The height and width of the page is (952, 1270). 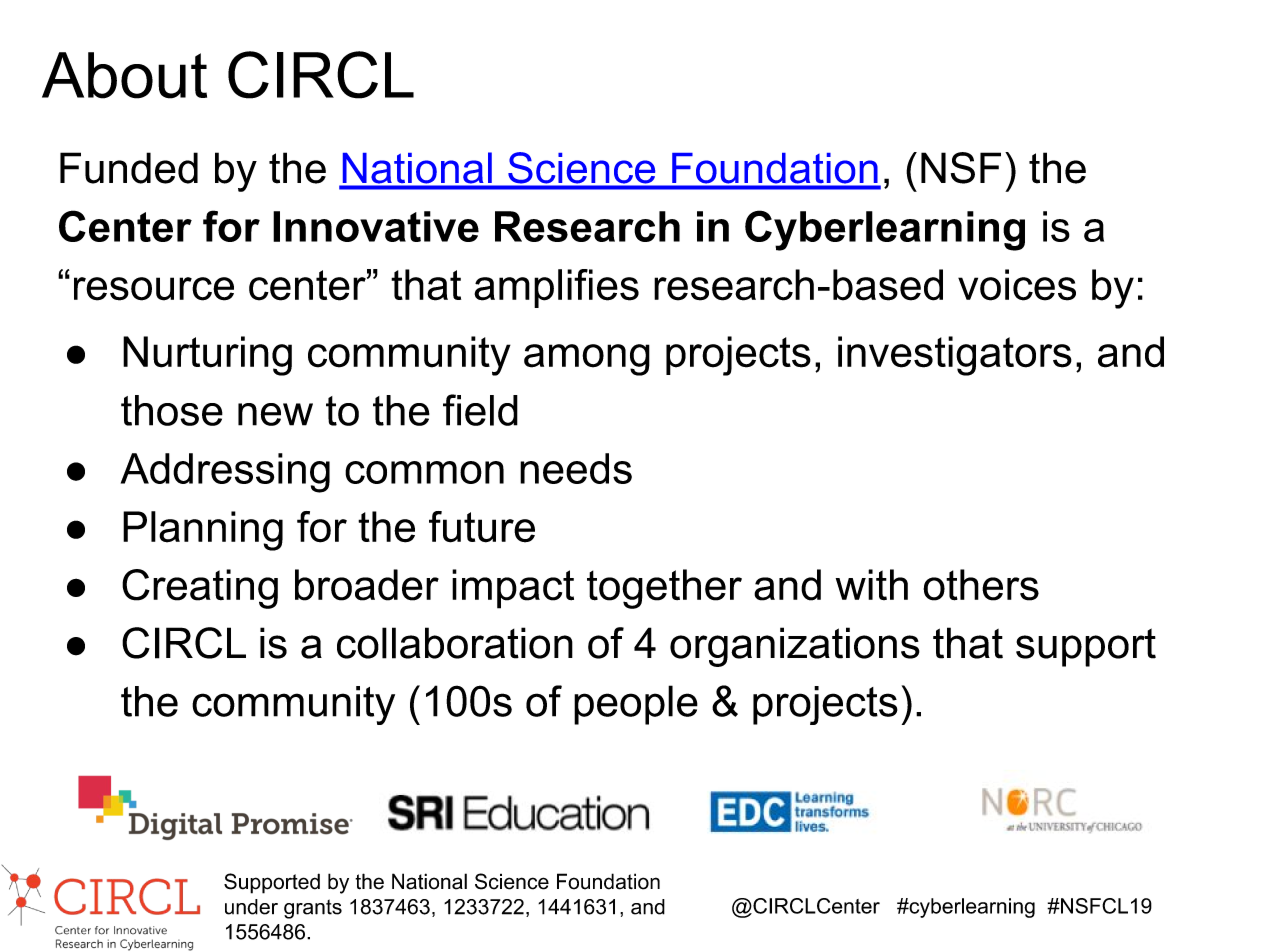 I want to click on grants, so click(x=313, y=909).
